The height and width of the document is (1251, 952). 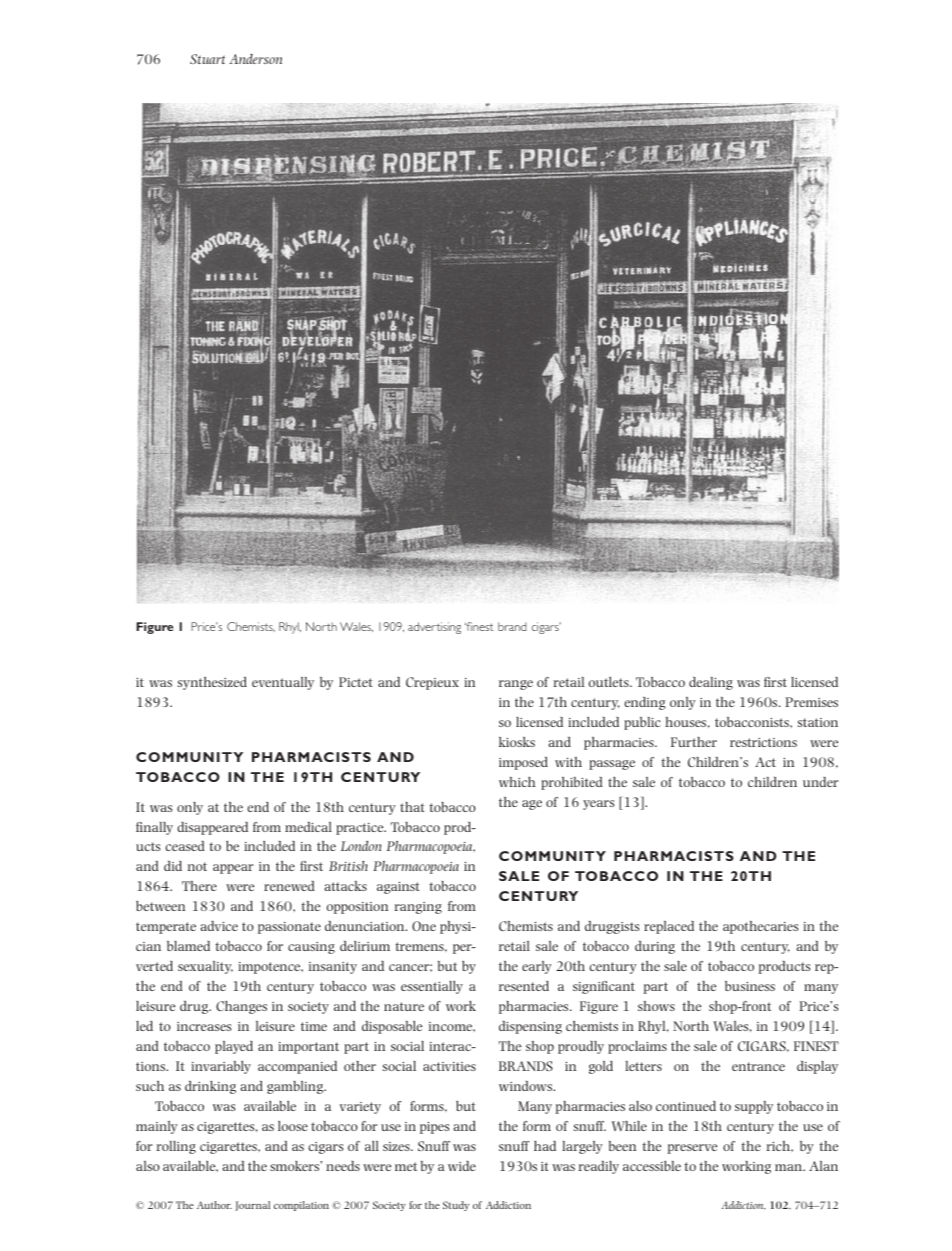 What do you see at coordinates (214, 1205) in the document?
I see `Author` at bounding box center [214, 1205].
